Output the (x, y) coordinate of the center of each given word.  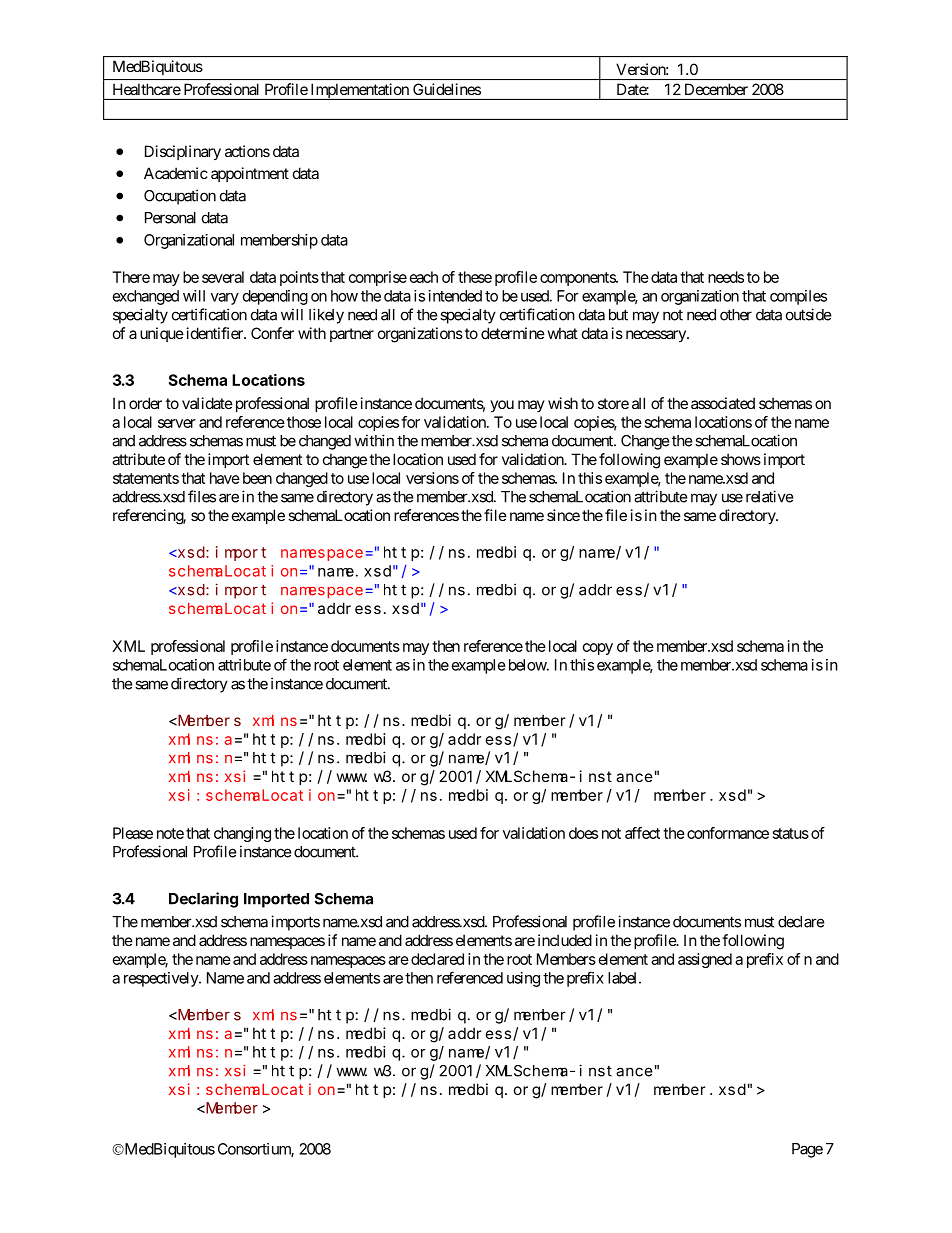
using (523, 979)
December (716, 89)
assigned (705, 960)
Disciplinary (183, 152)
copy (598, 649)
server (176, 423)
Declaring (203, 900)
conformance (728, 833)
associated (723, 403)
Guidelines (447, 89)
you (502, 406)
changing (242, 834)
